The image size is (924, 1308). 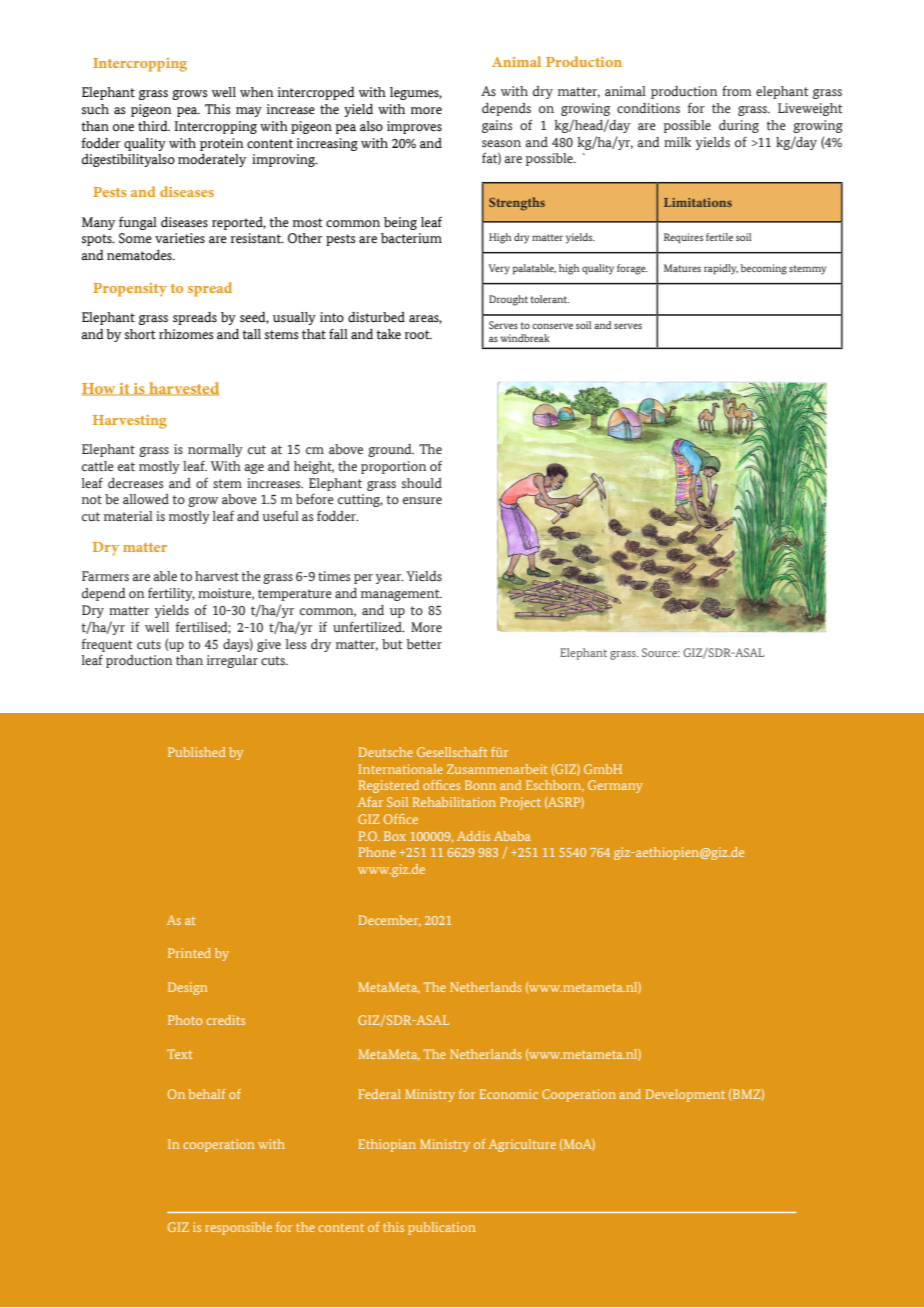 What do you see at coordinates (414, 127) in the screenshot?
I see `improves` at bounding box center [414, 127].
